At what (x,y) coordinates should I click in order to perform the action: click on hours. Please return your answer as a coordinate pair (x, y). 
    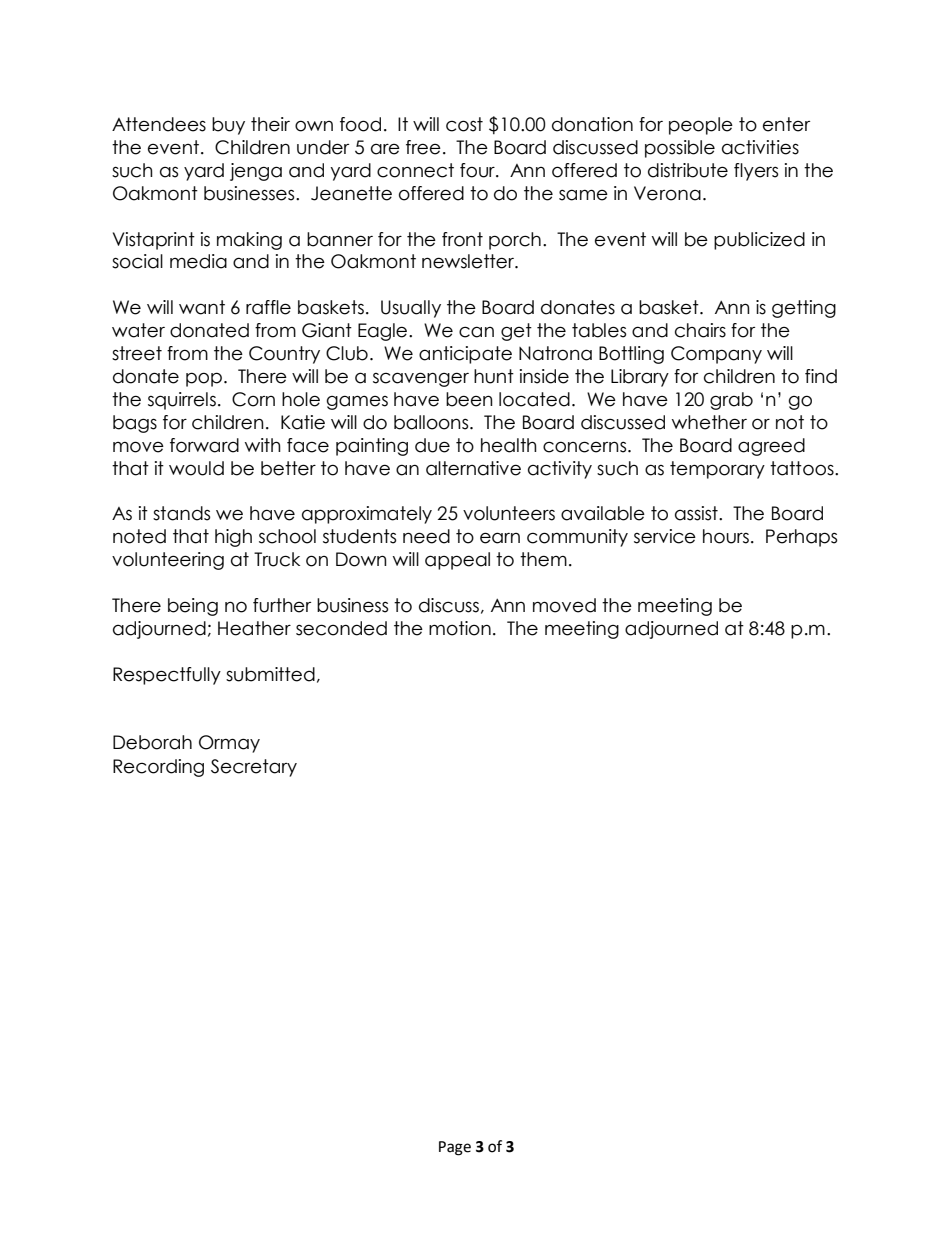
    Looking at the image, I should click on (726, 536).
